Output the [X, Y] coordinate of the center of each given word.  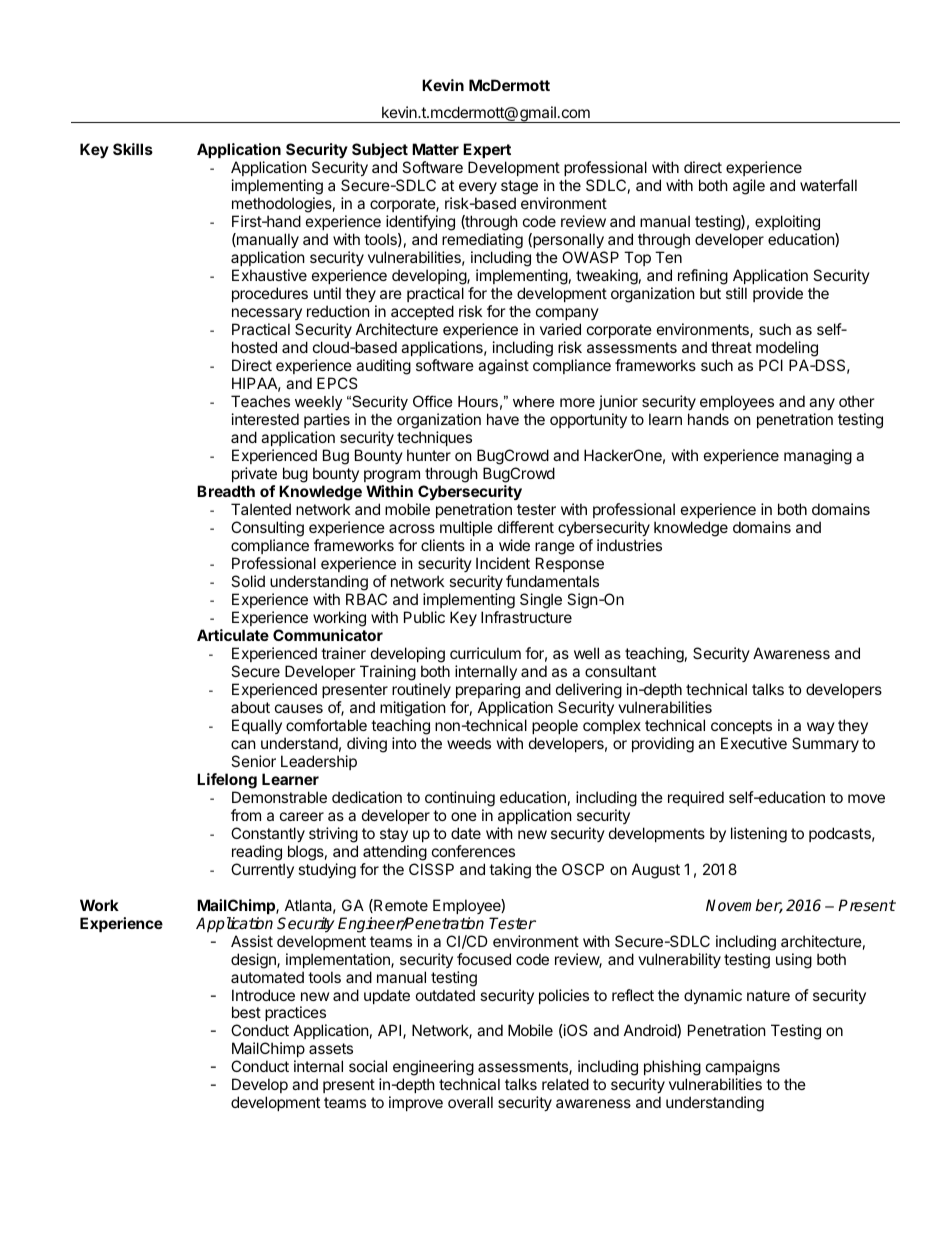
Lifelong [227, 781]
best [246, 1012]
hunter [429, 455]
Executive [754, 743]
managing [818, 457]
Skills [133, 149]
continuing [460, 800]
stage [519, 187]
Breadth [226, 491]
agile [749, 187]
